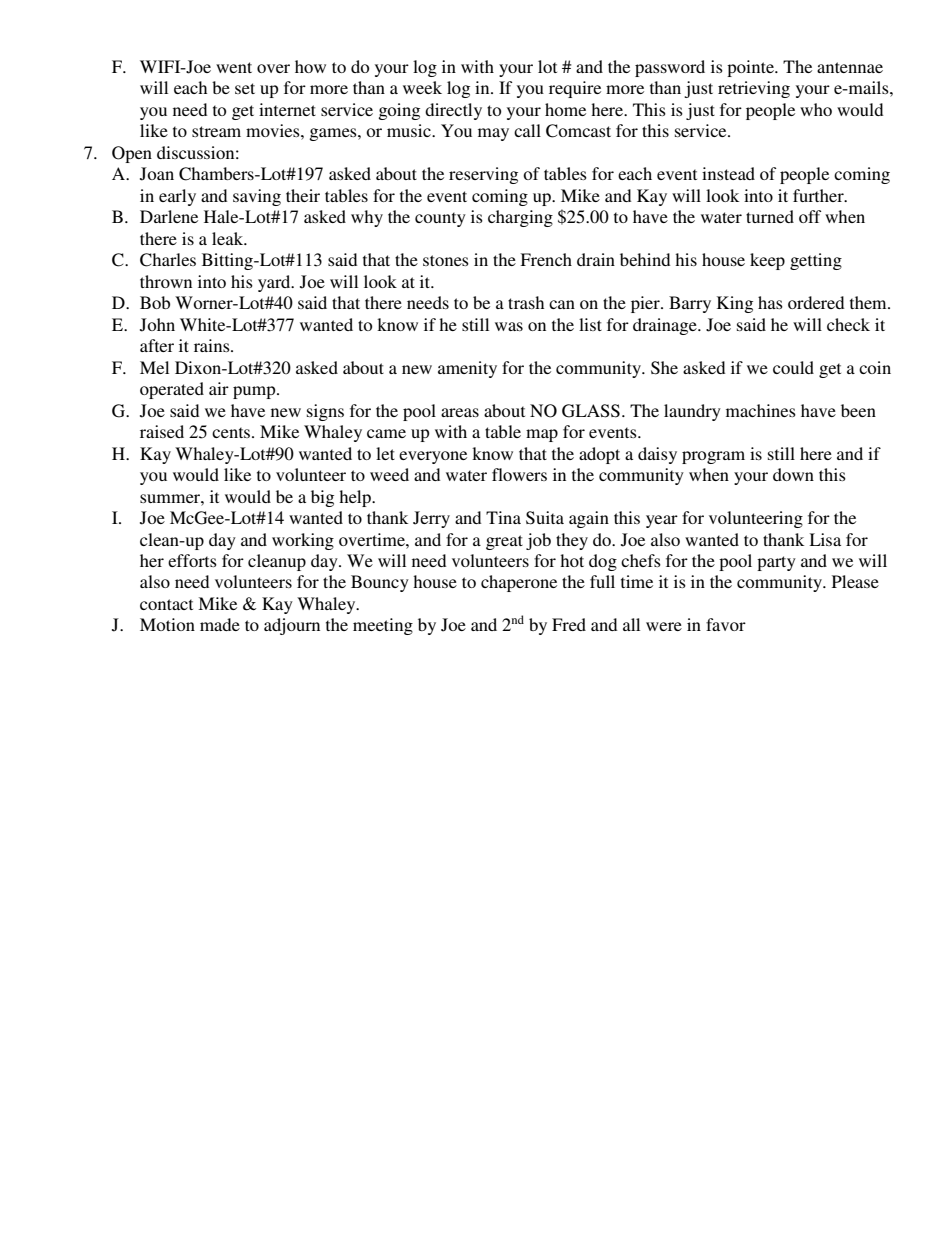 The image size is (952, 1233). What do you see at coordinates (575, 89) in the screenshot?
I see `require` at bounding box center [575, 89].
